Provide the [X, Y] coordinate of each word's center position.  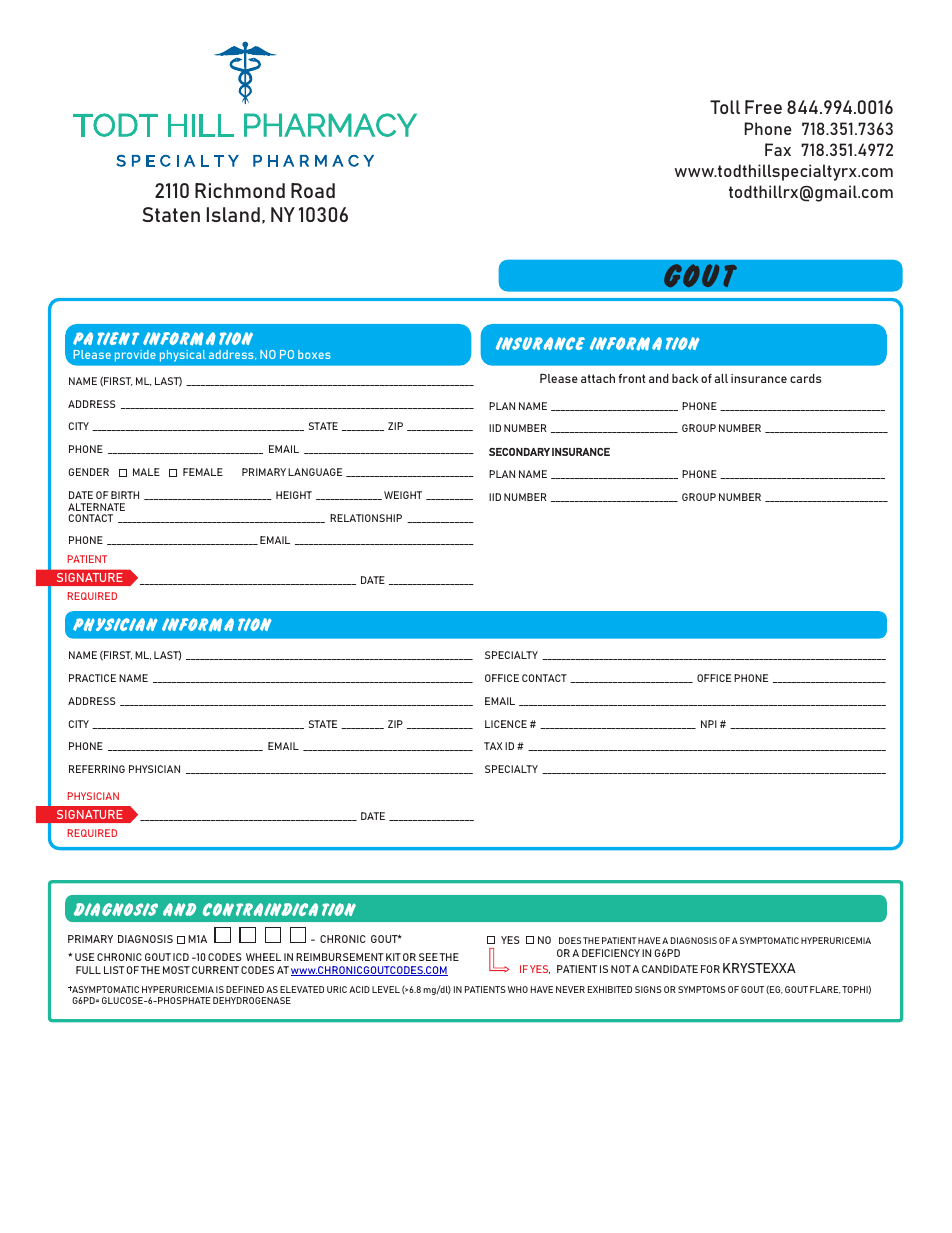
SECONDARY [519, 452]
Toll [725, 107]
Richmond [240, 190]
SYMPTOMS [702, 989]
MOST [176, 970]
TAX [493, 746]
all [721, 378]
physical [182, 356]
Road [313, 190]
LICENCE [506, 724]
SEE [428, 957]
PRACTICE [92, 678]
